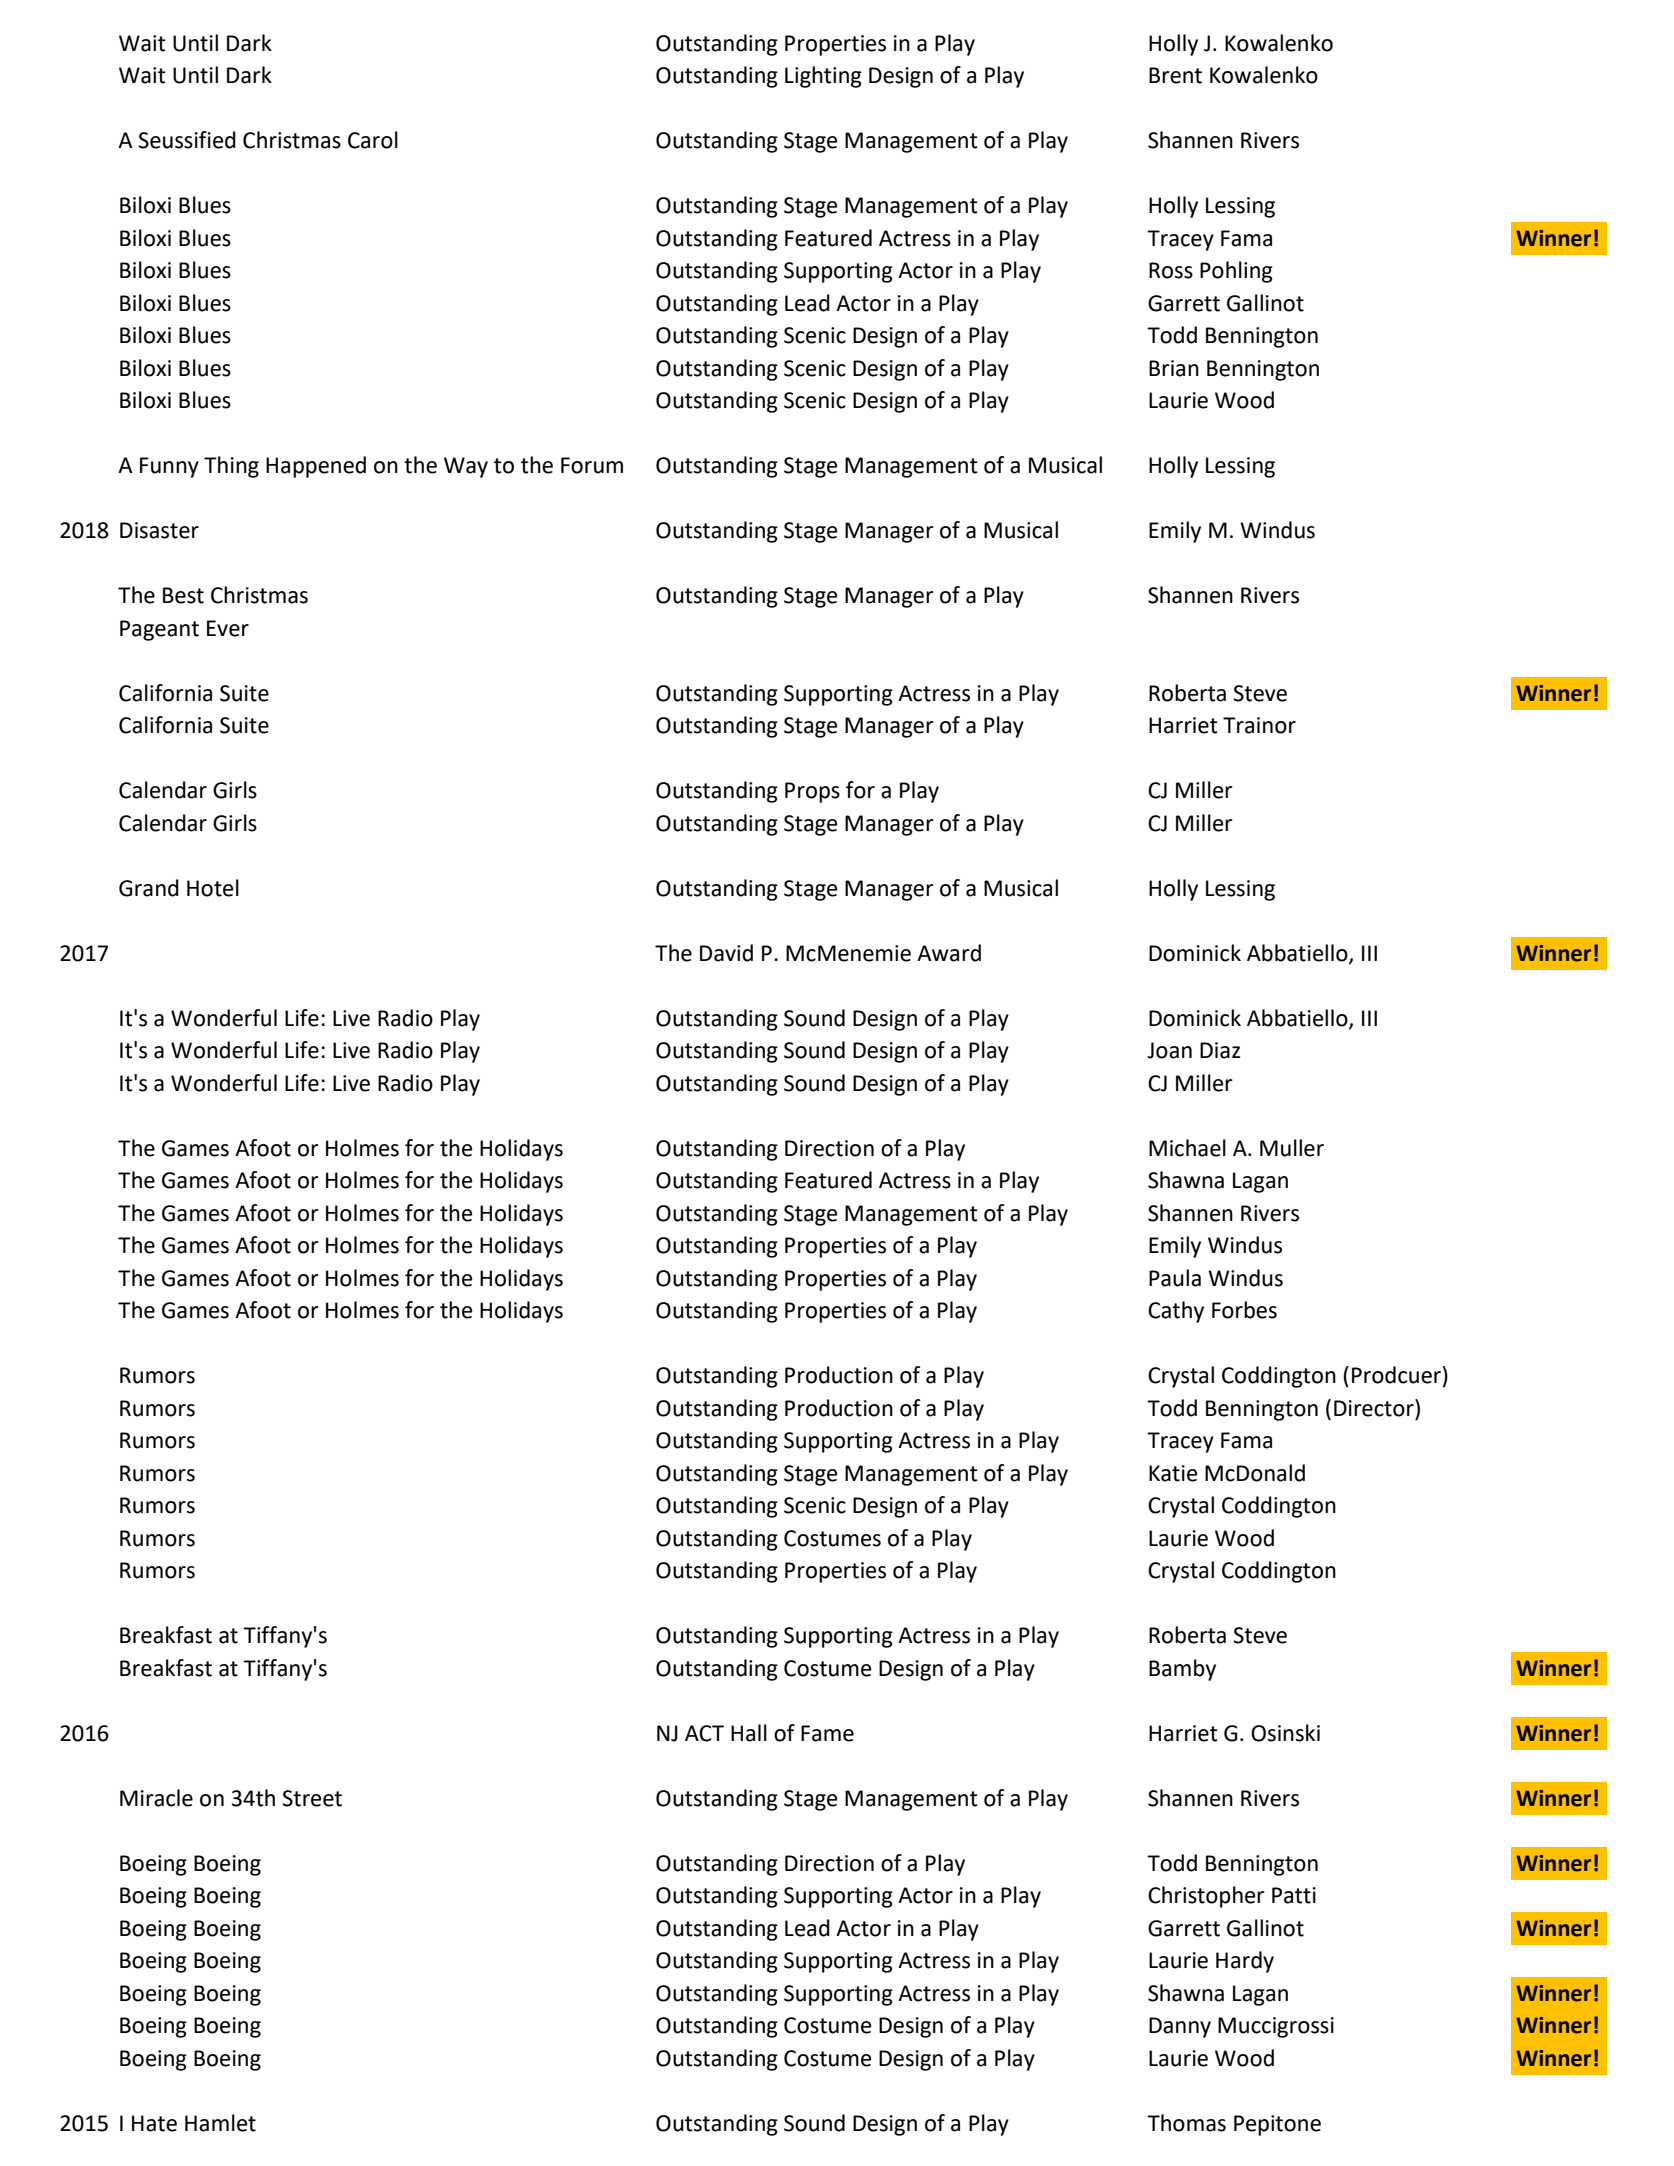 This document has width=1674, height=2166. What do you see at coordinates (373, 140) in the document?
I see `Carol` at bounding box center [373, 140].
